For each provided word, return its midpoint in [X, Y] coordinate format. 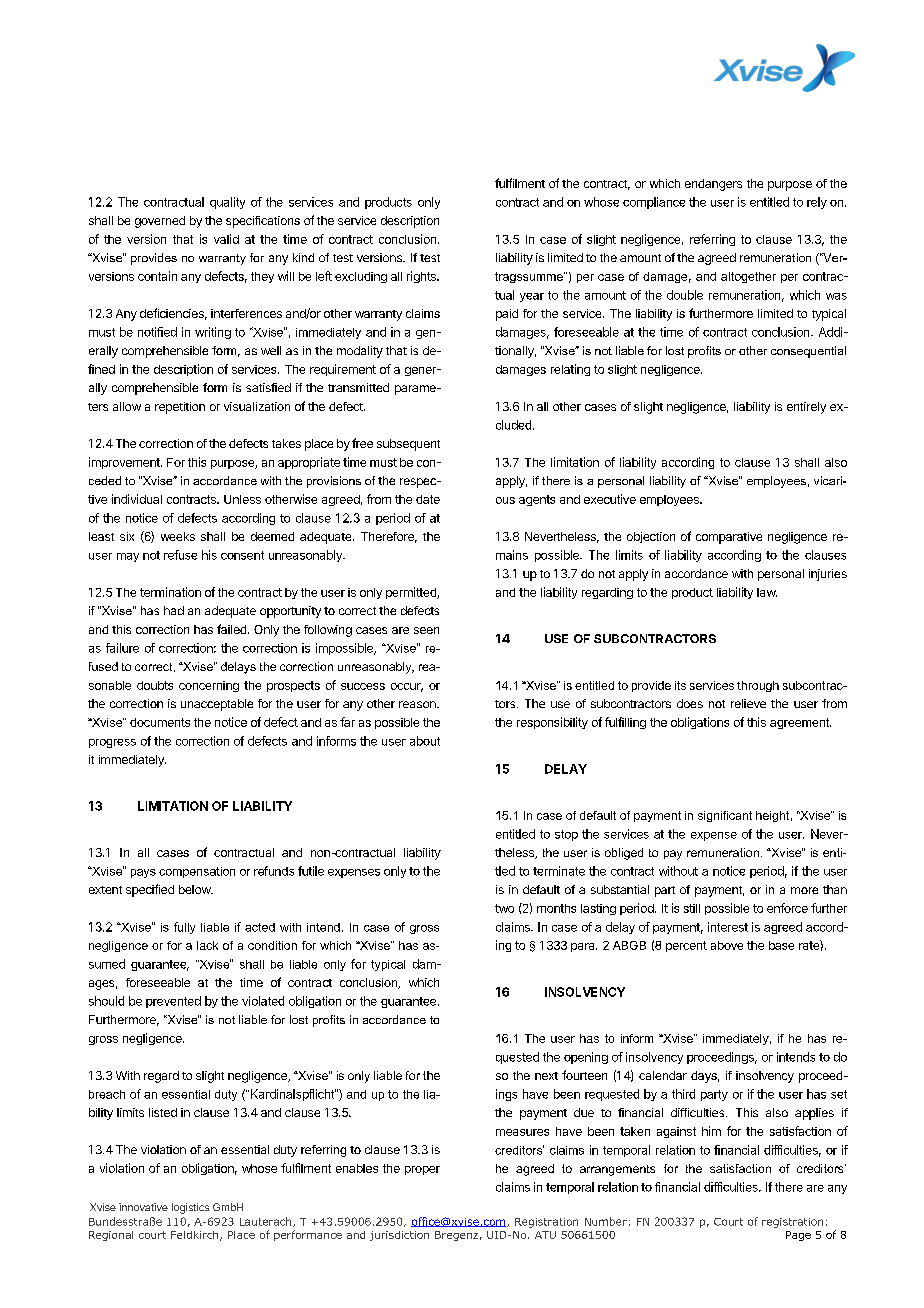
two [504, 908]
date [428, 499]
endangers [713, 185]
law [767, 592]
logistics [190, 1208]
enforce [787, 908]
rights [422, 277]
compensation [197, 872]
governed [160, 222]
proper [422, 1170]
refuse [180, 555]
